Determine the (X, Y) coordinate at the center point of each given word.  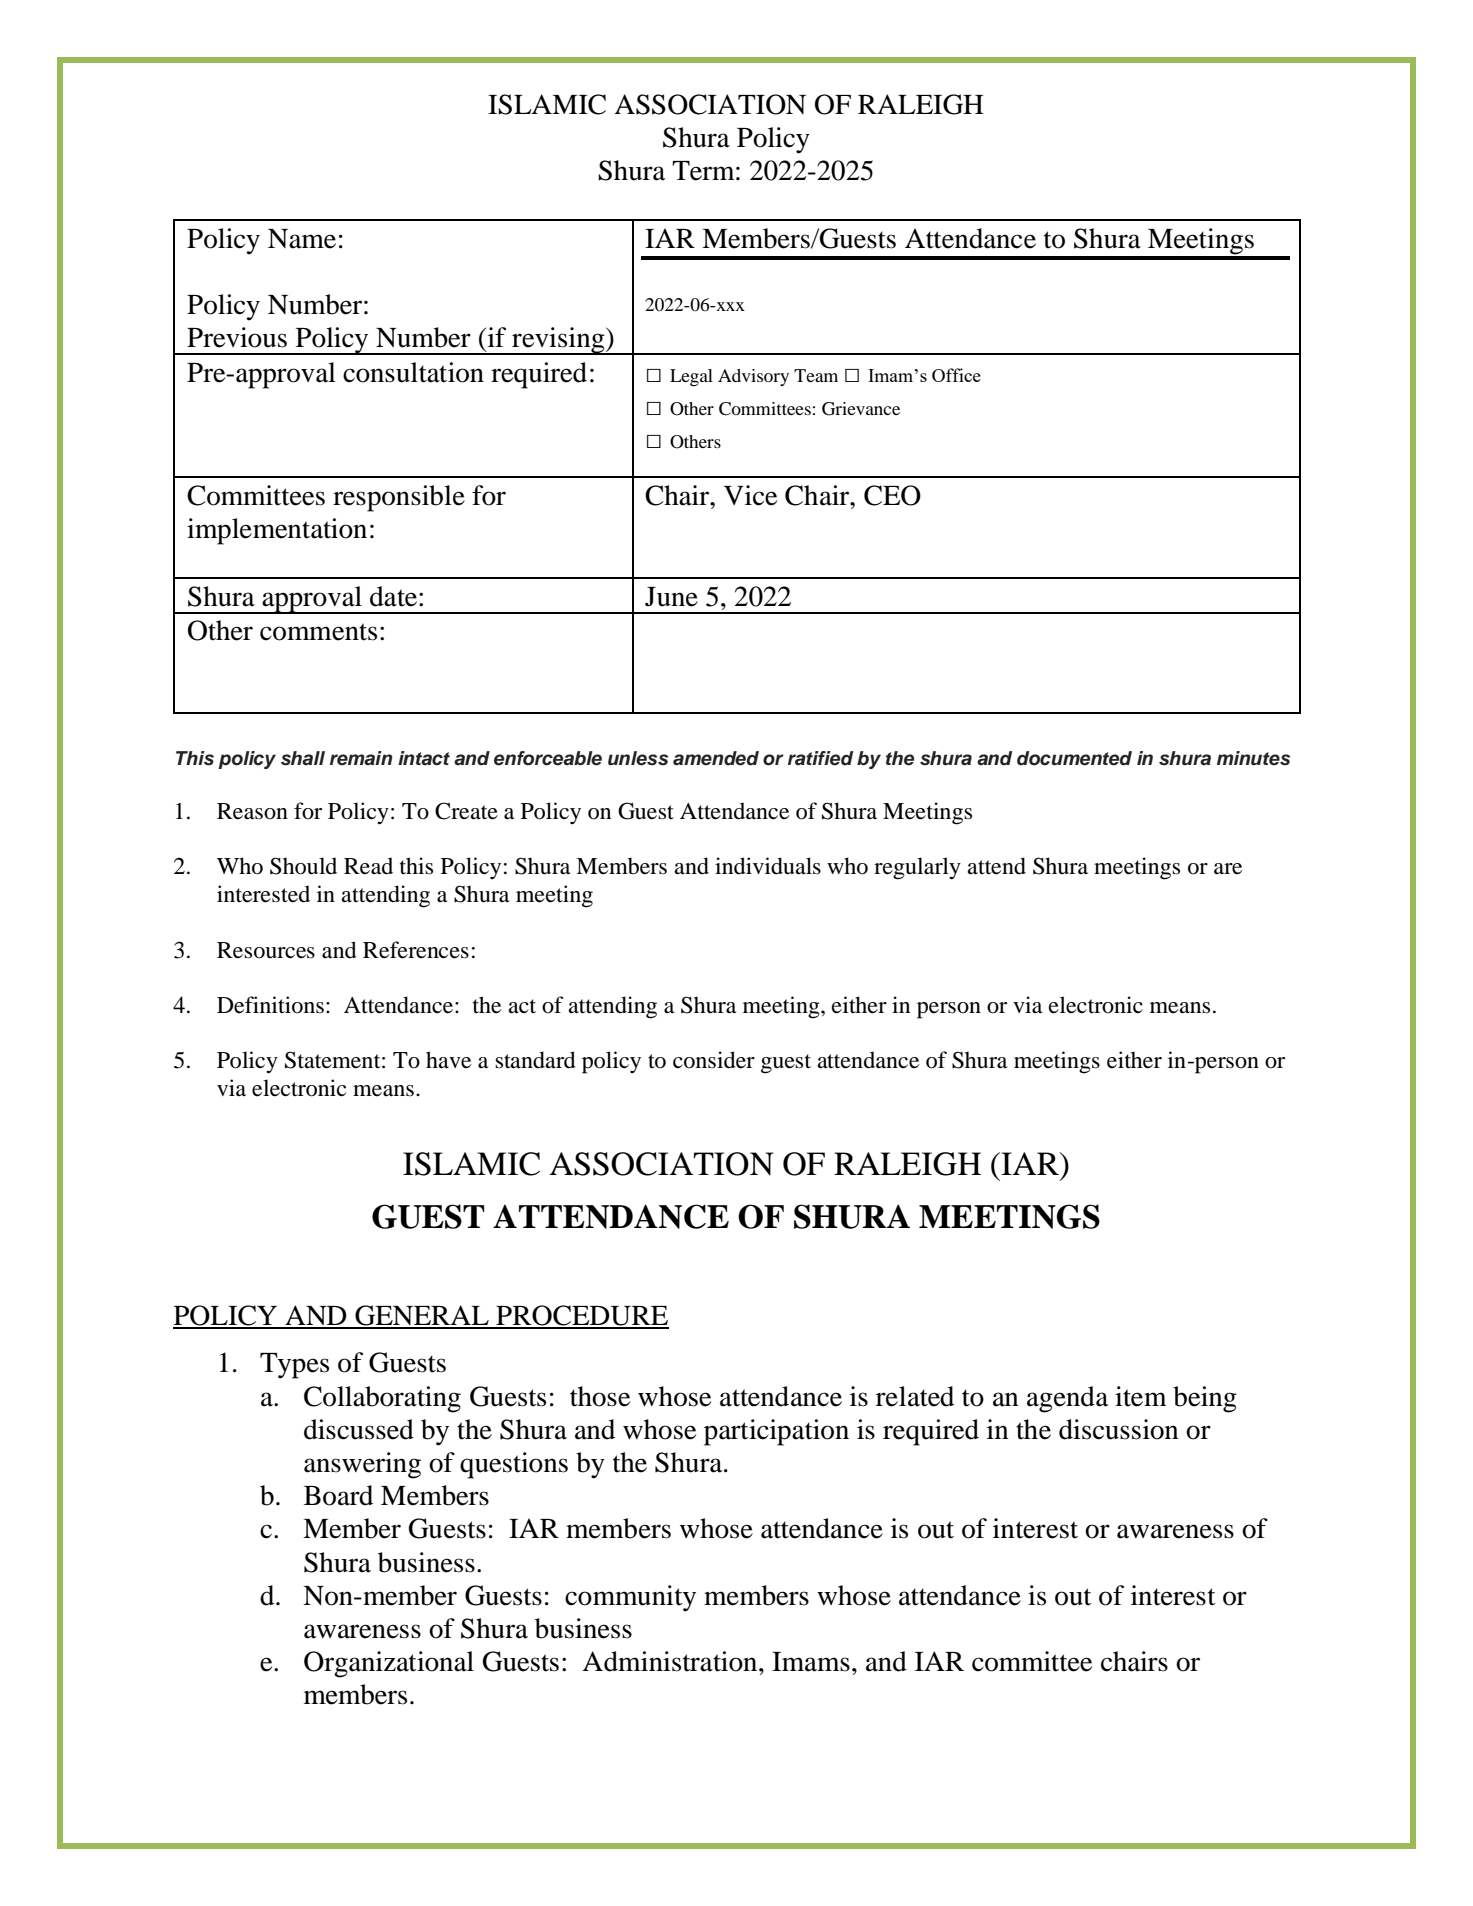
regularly (917, 868)
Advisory (753, 377)
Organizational (389, 1664)
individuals (768, 866)
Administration (671, 1661)
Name (302, 239)
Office (956, 375)
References (416, 950)
